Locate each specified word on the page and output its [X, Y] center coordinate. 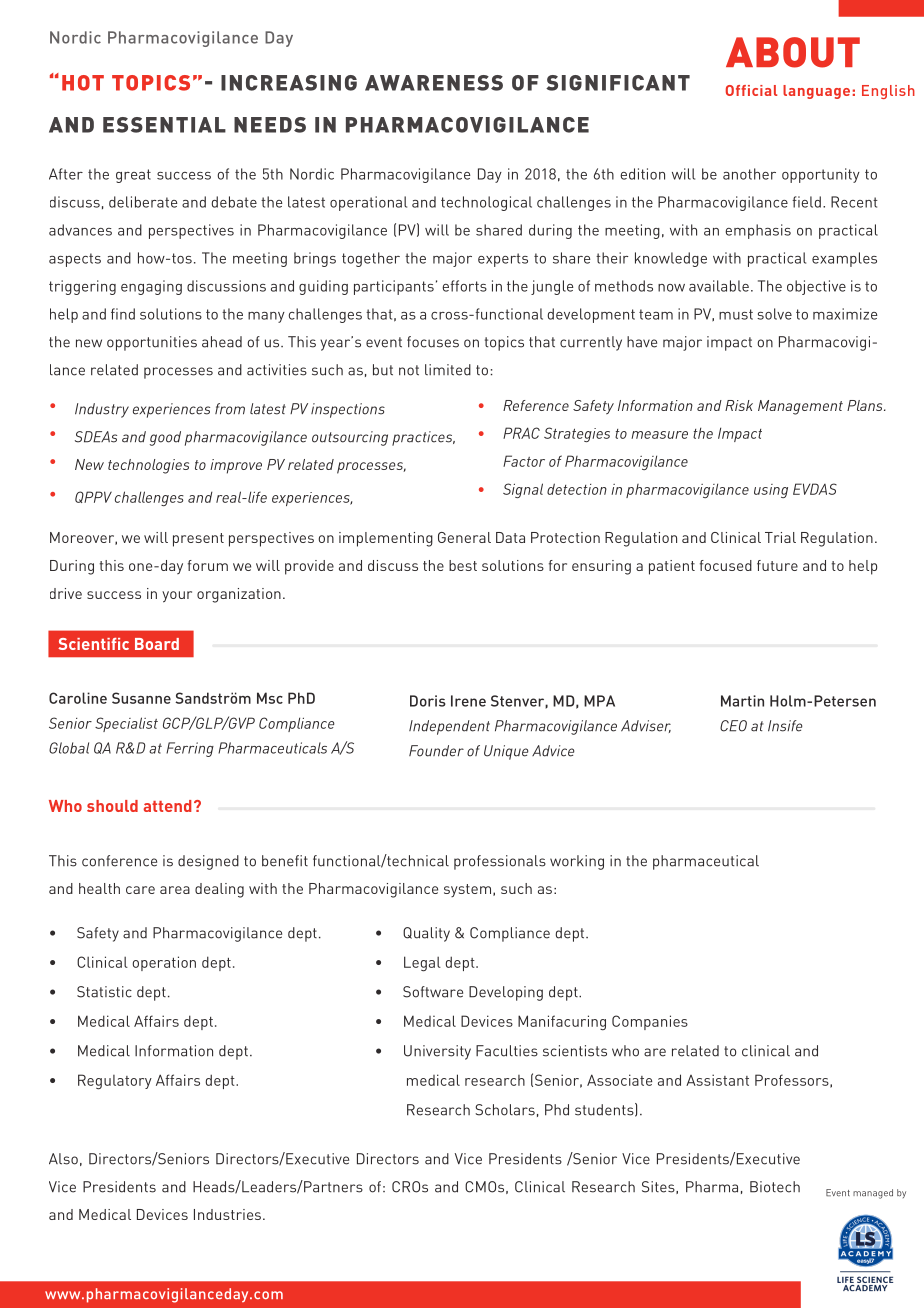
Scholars [505, 1110]
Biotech [775, 1187]
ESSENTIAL [164, 125]
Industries [227, 1214]
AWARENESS [434, 83]
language [816, 92]
